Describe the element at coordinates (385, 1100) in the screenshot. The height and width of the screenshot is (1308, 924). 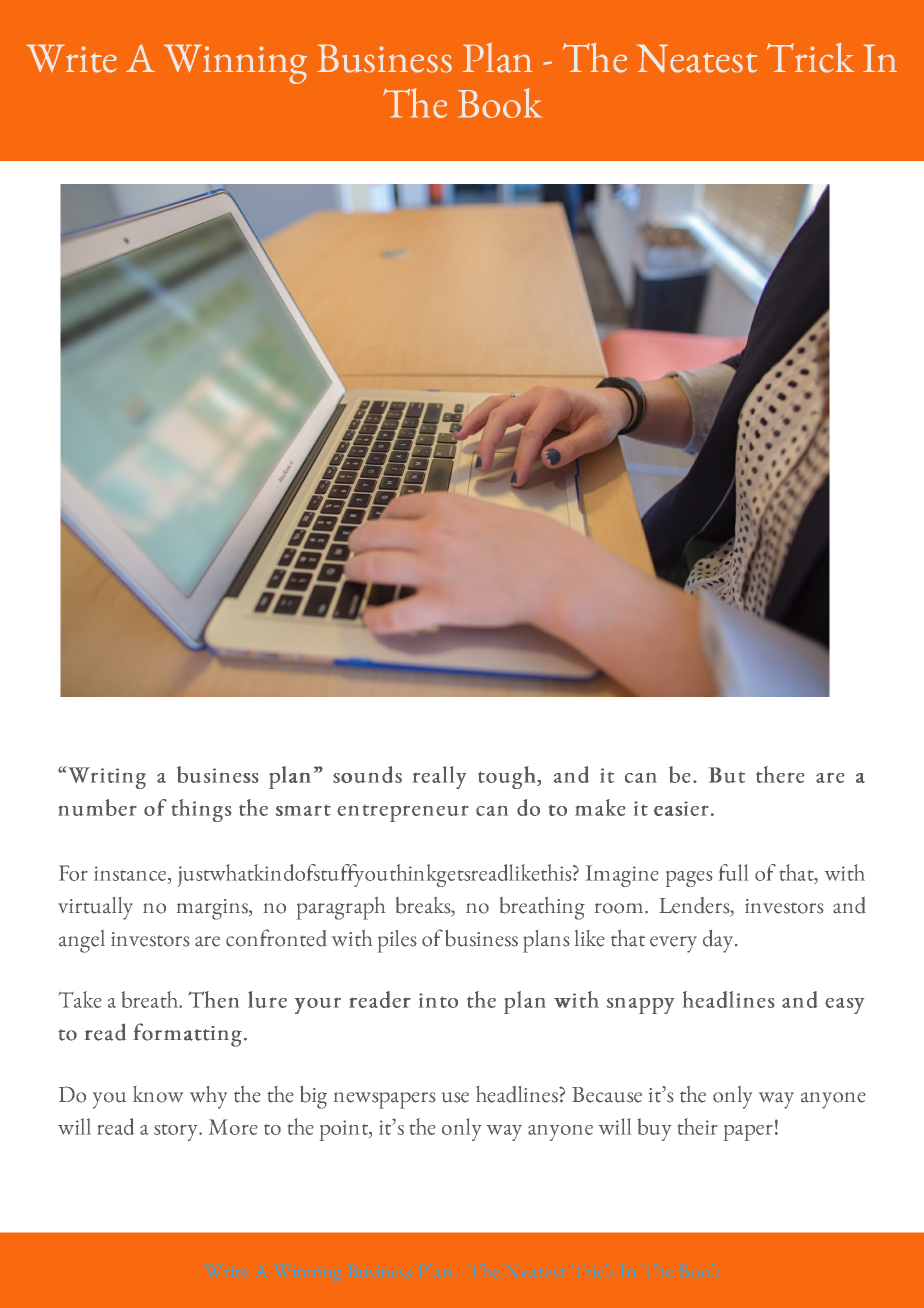
I see `newspapers` at that location.
